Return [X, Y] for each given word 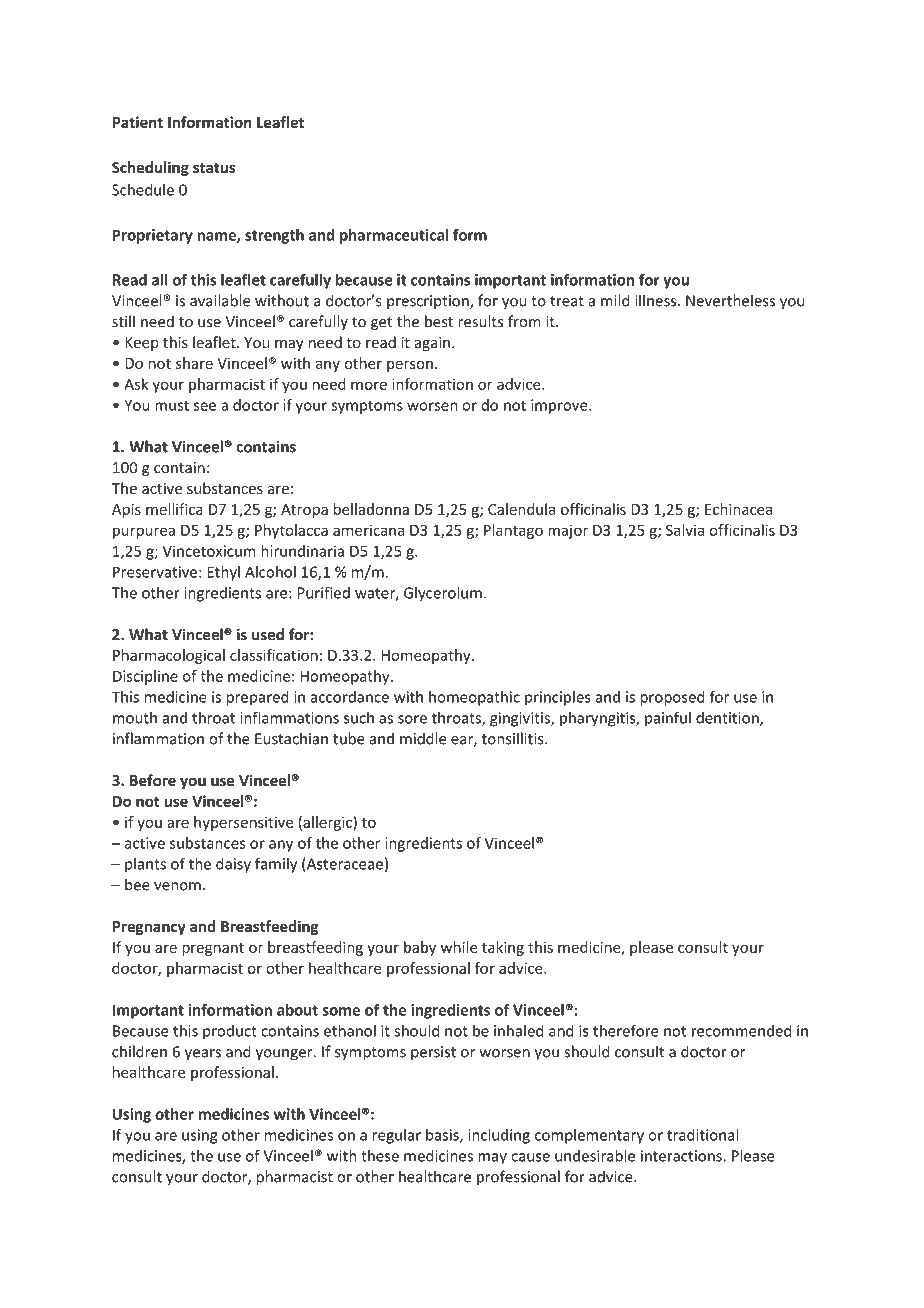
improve [560, 406]
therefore [626, 1030]
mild [615, 300]
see [205, 406]
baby [420, 948]
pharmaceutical [394, 236]
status [214, 168]
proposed [672, 698]
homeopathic [474, 698]
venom [177, 886]
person [410, 366]
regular [397, 1136]
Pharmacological [169, 656]
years [203, 1055]
